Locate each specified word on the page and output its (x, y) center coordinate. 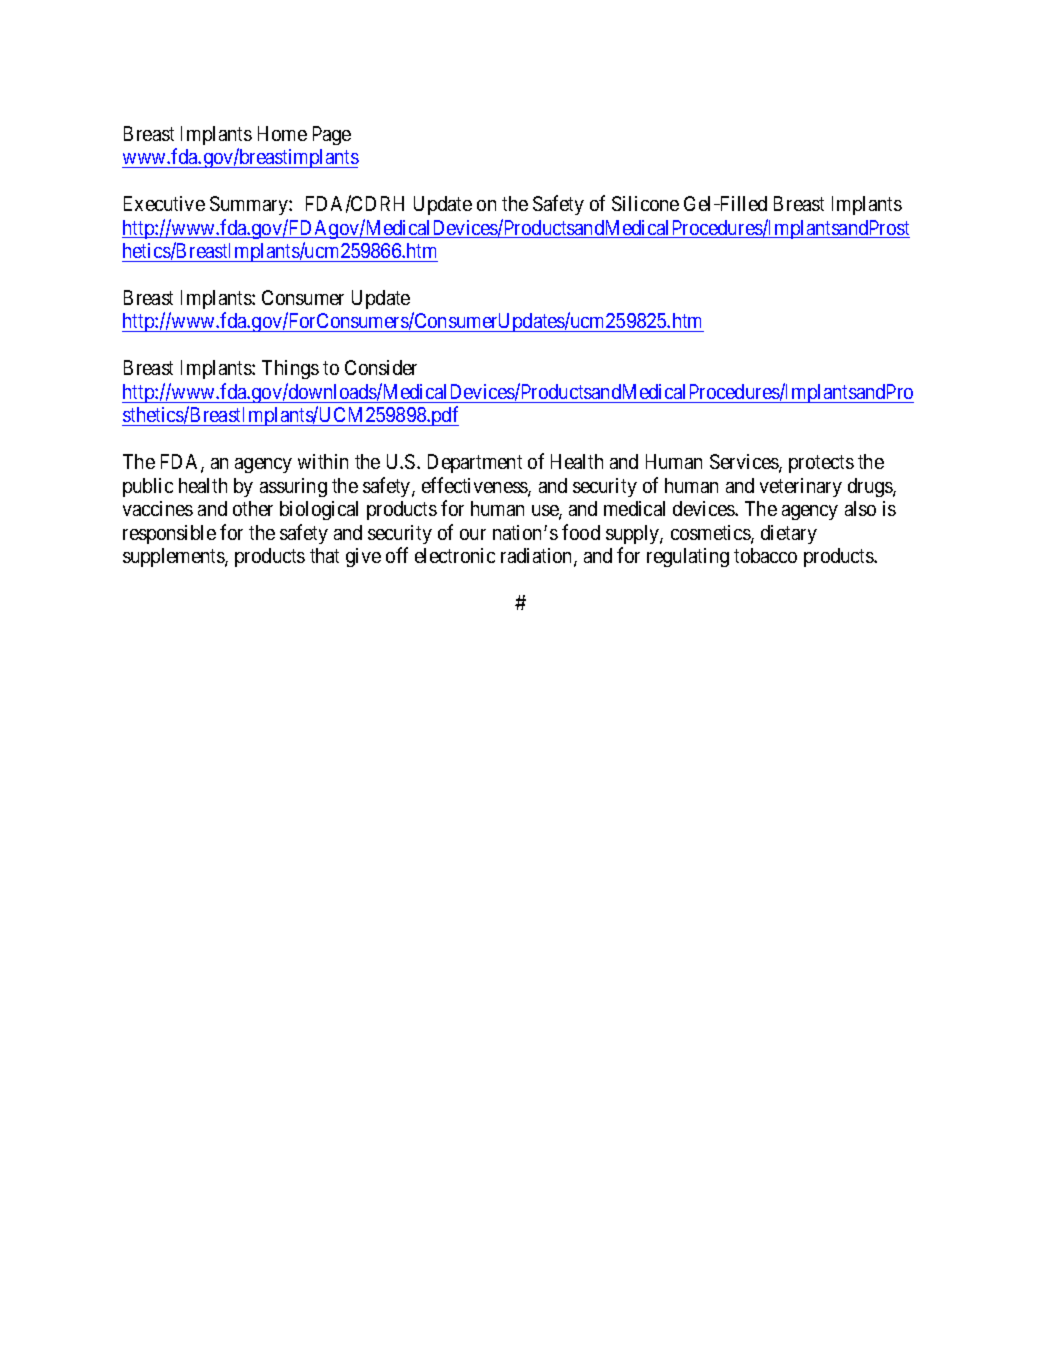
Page (332, 135)
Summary (250, 205)
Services (745, 463)
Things (290, 369)
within (323, 461)
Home (282, 133)
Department (475, 463)
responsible (169, 534)
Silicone (645, 203)
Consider (381, 367)
